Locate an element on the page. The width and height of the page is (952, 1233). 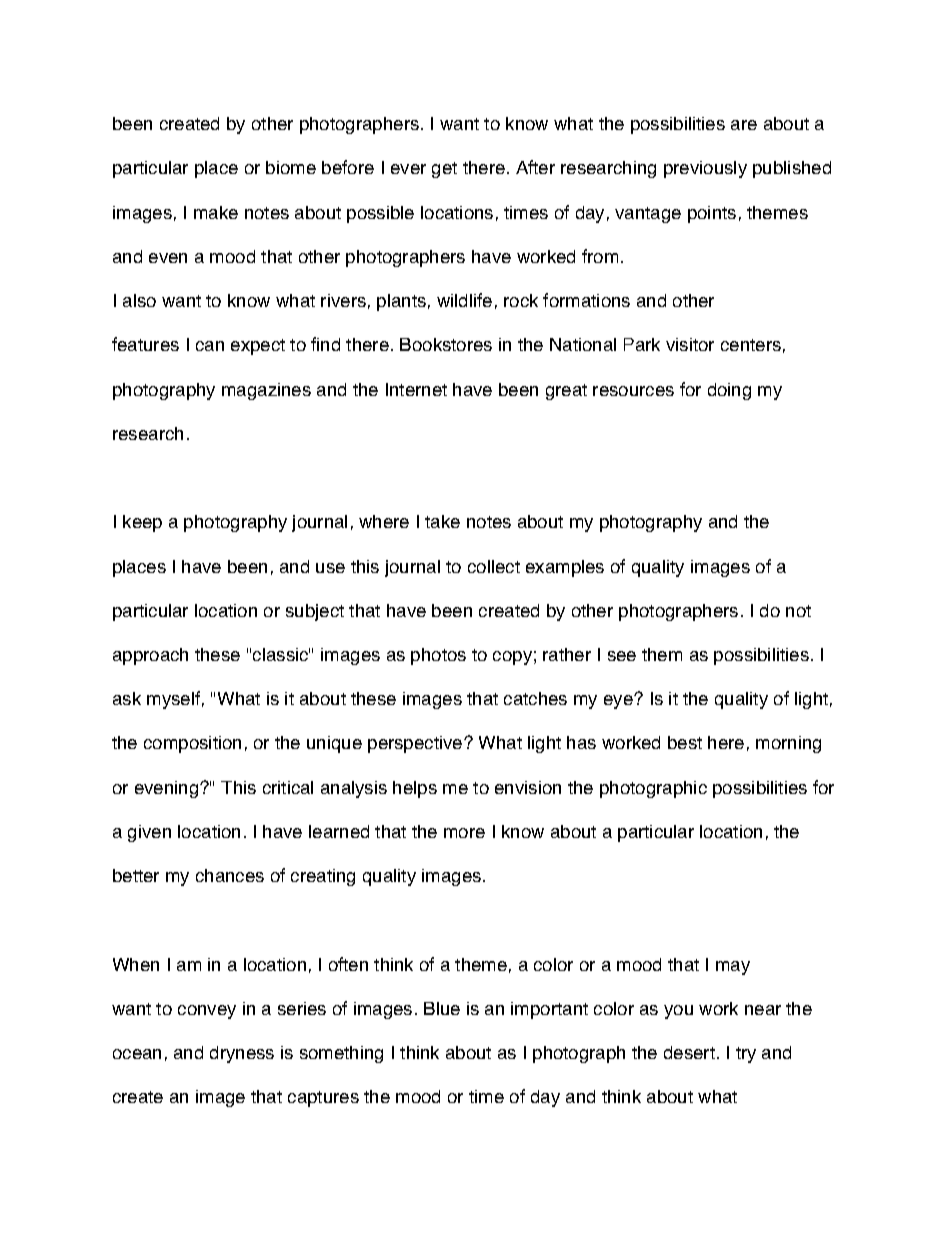
see is located at coordinates (622, 656).
